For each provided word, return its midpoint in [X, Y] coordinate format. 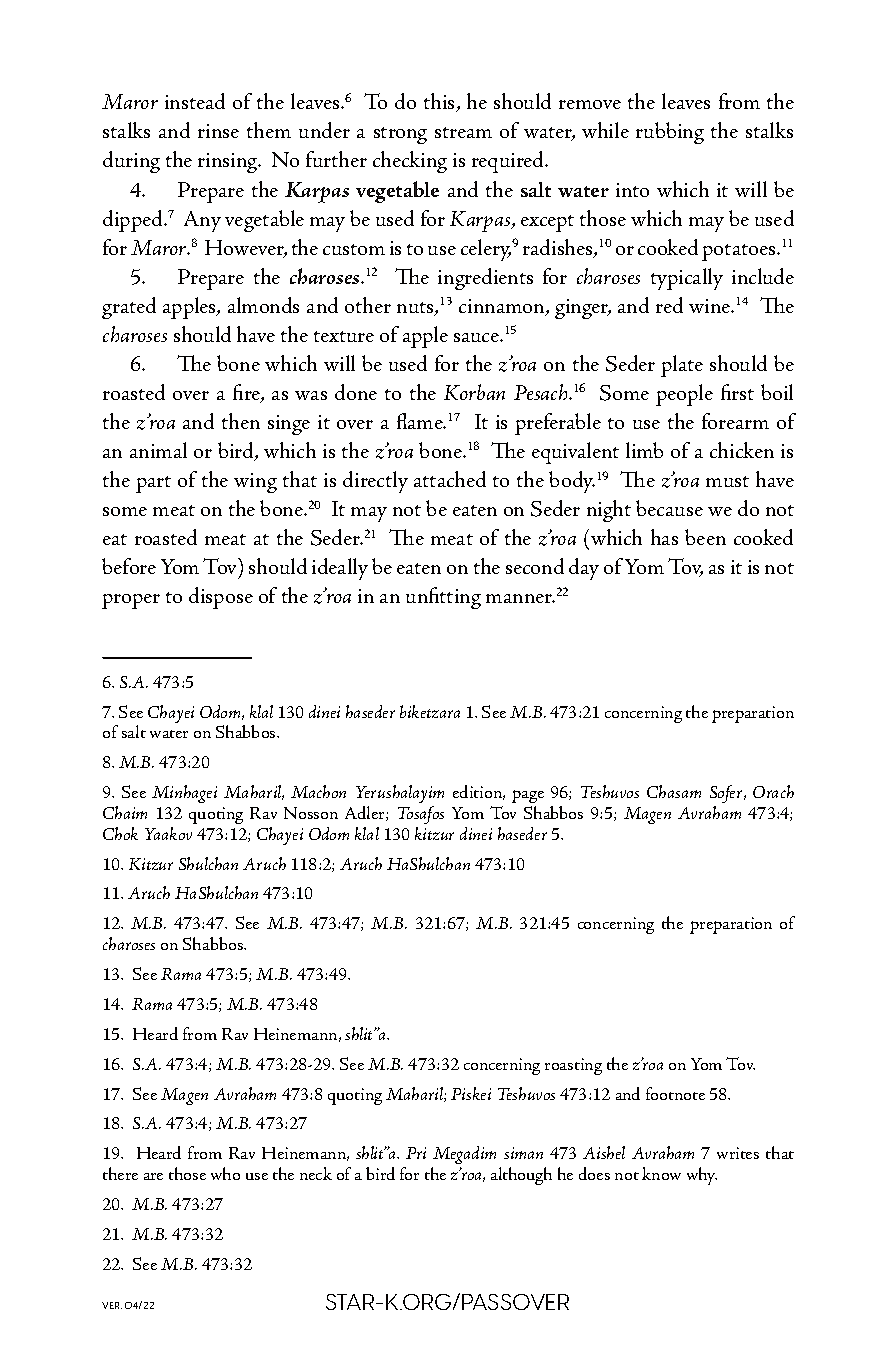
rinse [218, 131]
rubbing [670, 133]
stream [463, 132]
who [225, 1173]
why [702, 1176]
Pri [416, 1153]
